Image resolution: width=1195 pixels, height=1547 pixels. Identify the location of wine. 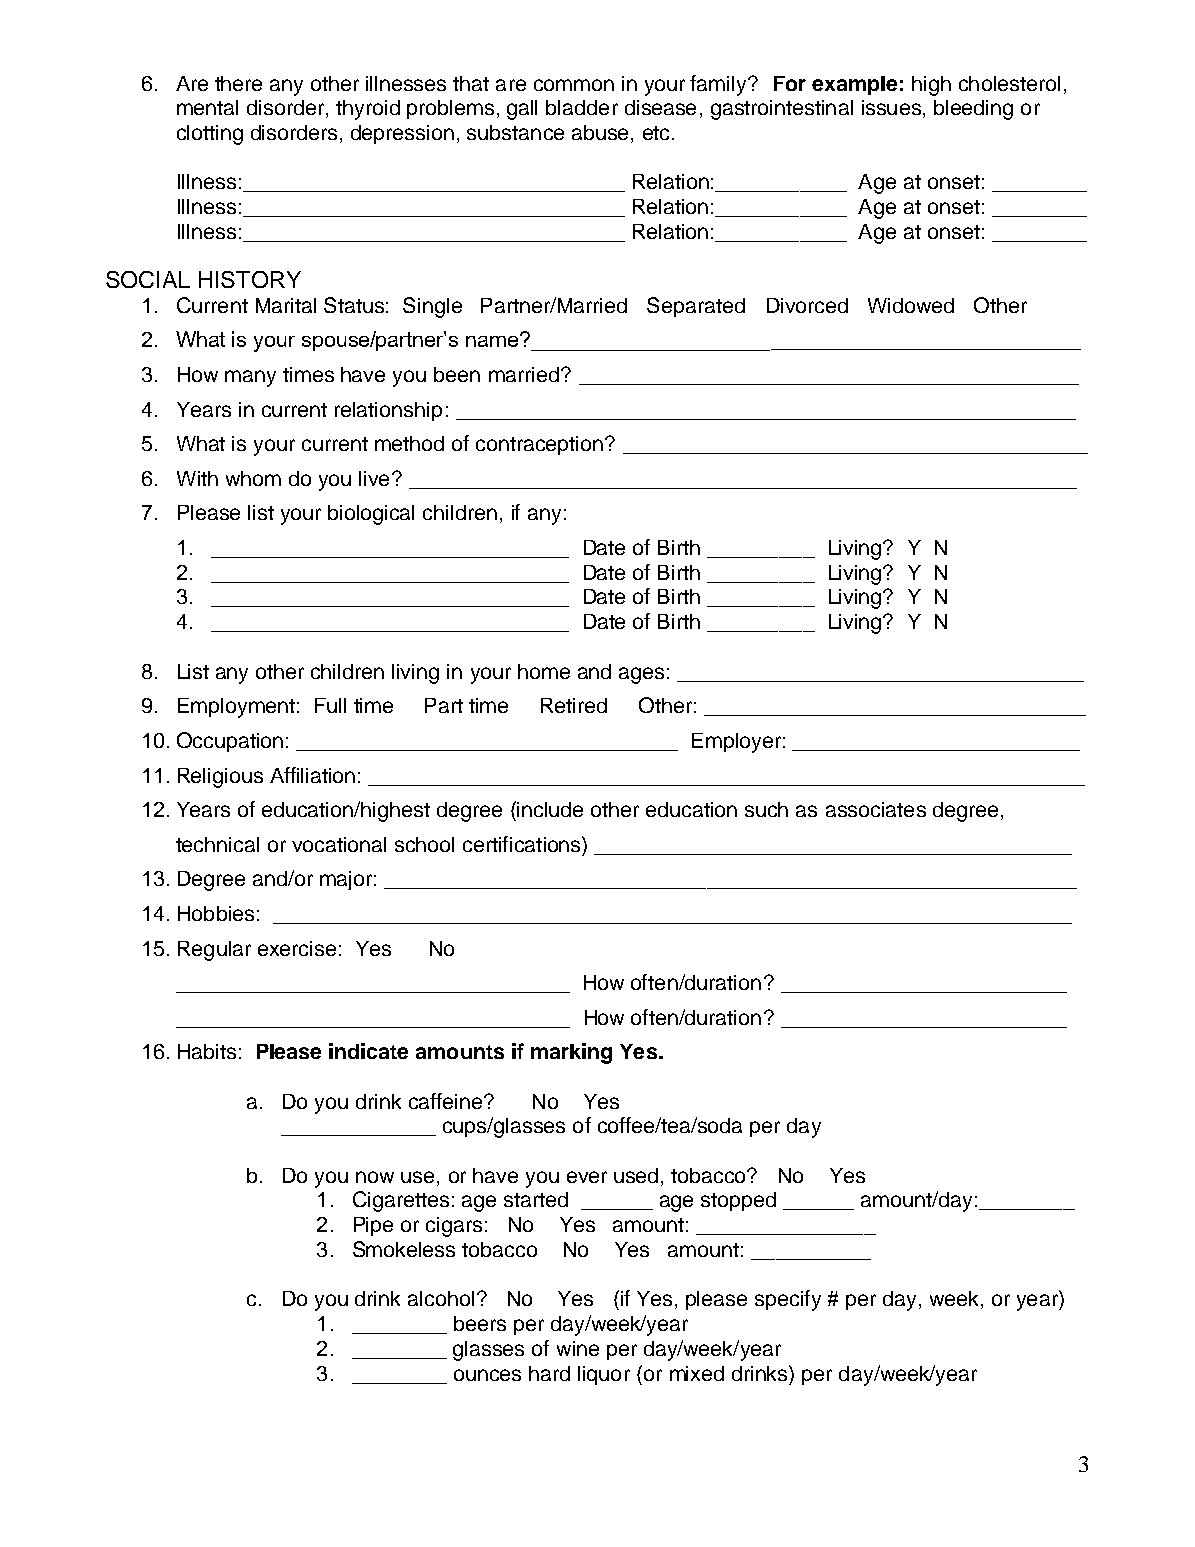
(578, 1348).
